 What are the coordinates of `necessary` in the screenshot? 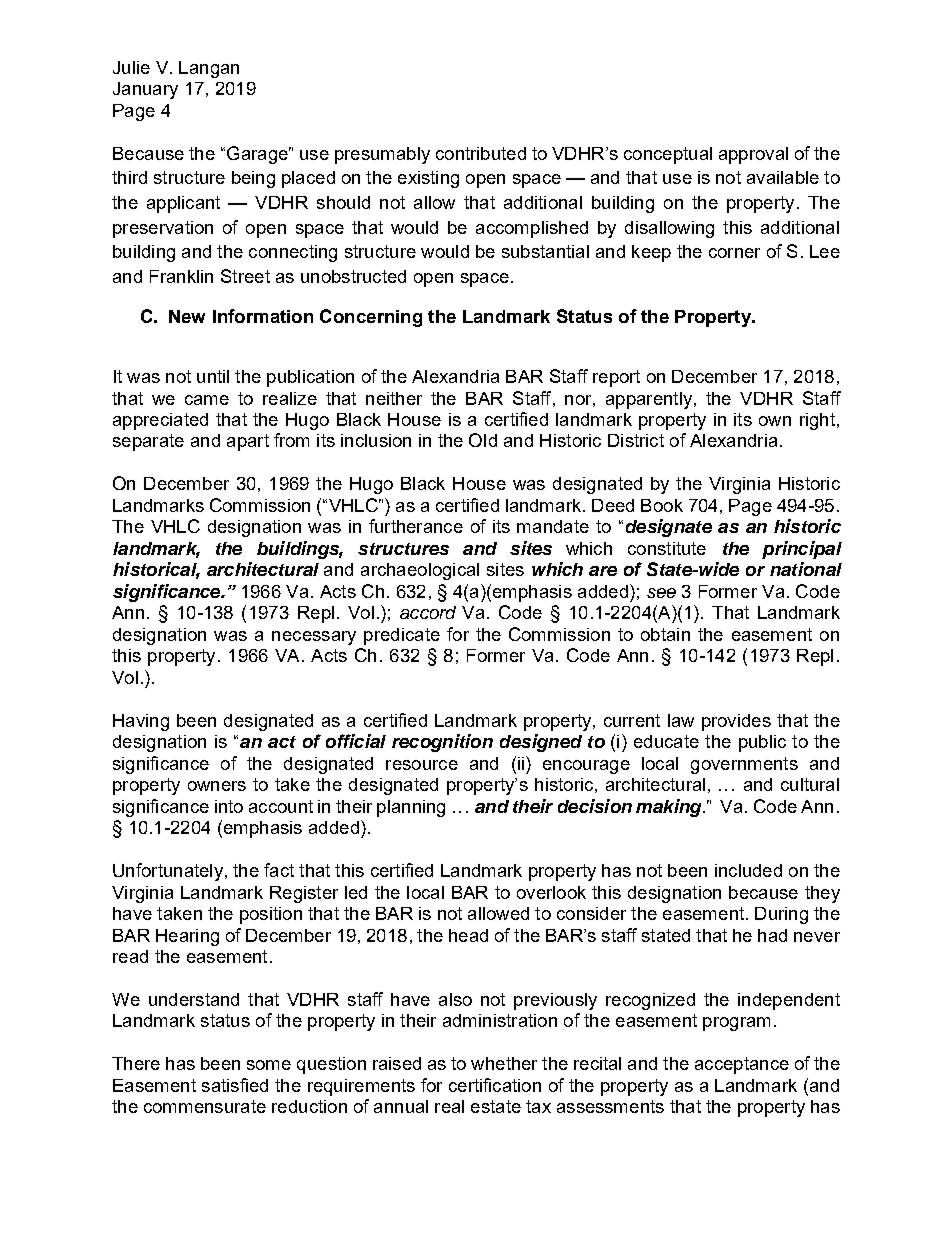 It's located at (314, 638).
